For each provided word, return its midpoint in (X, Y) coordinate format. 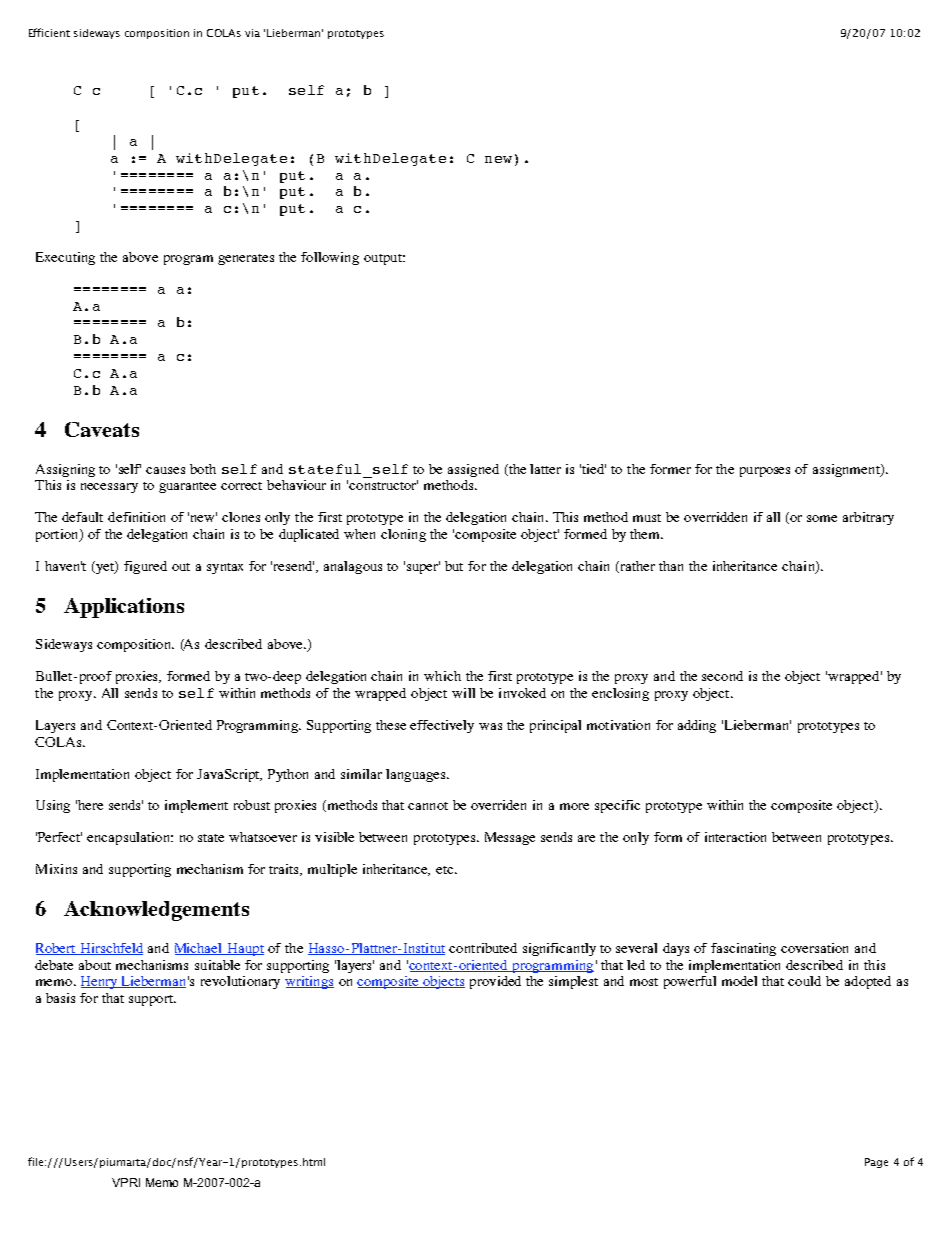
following (330, 258)
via (252, 33)
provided (495, 982)
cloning (403, 535)
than (671, 566)
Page (876, 1163)
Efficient (49, 32)
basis (60, 998)
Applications (124, 608)
